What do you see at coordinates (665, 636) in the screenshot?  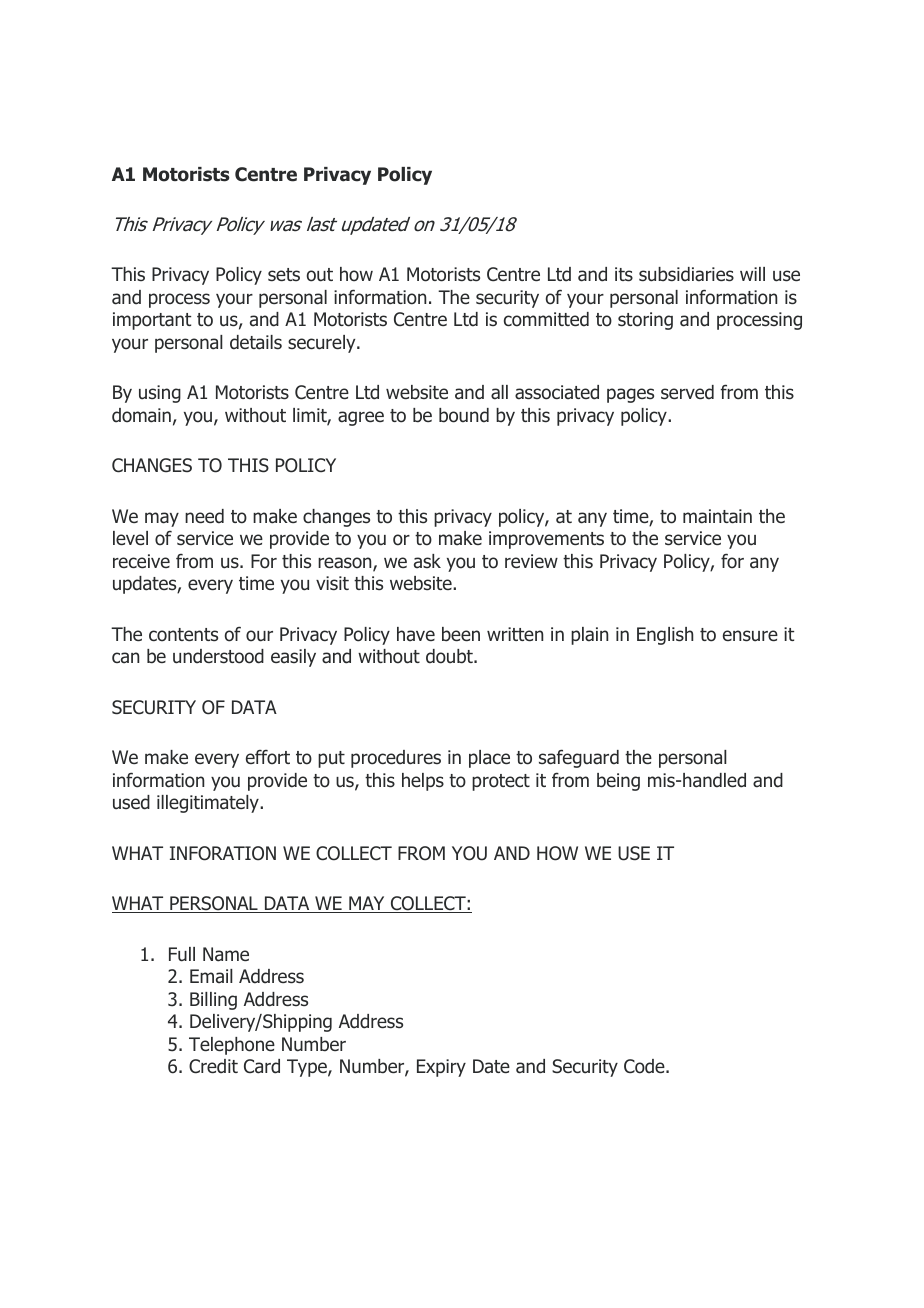 I see `English` at bounding box center [665, 636].
